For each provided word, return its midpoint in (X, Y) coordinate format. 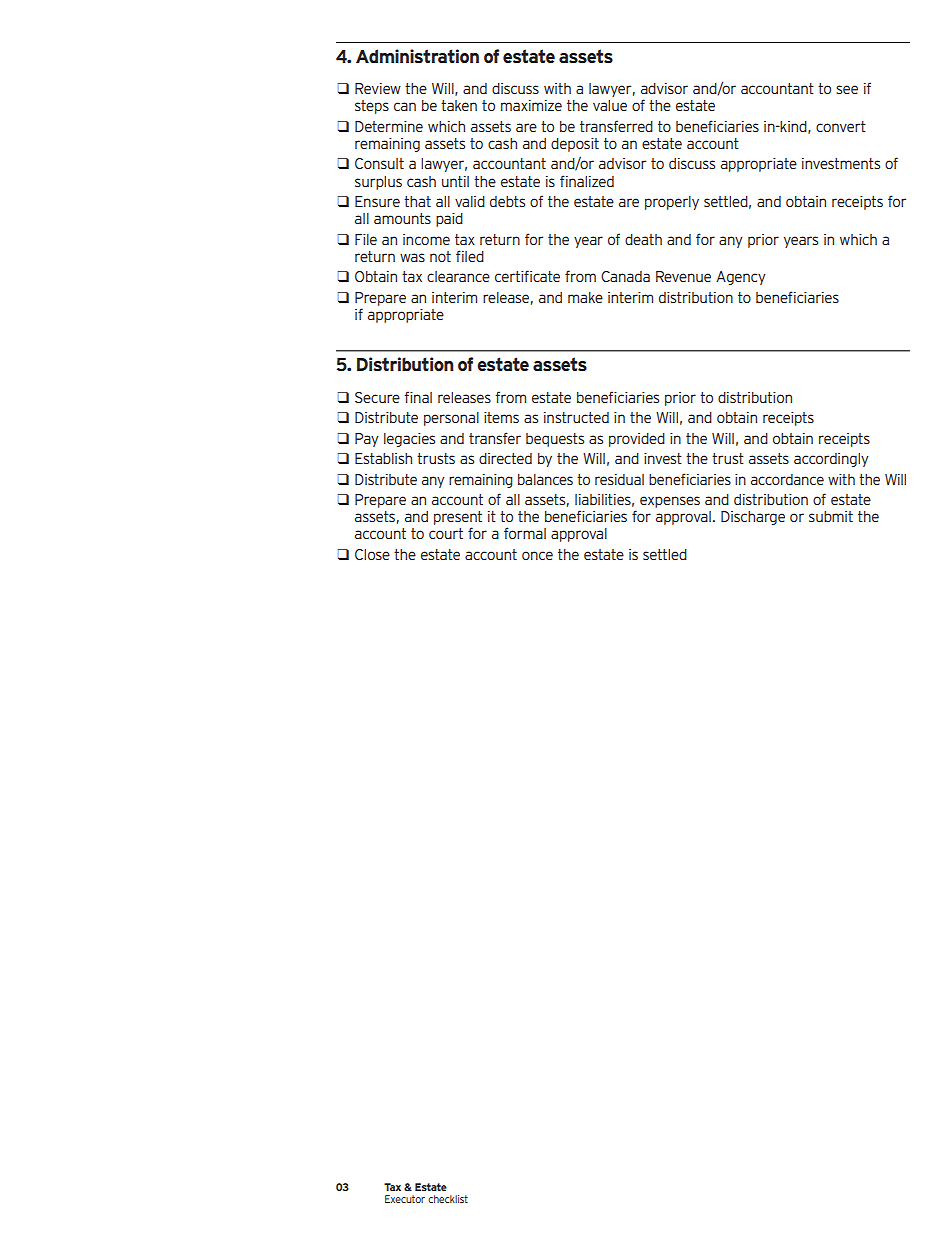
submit (831, 516)
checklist (448, 1199)
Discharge (753, 518)
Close (372, 554)
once (537, 555)
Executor (405, 1199)
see (847, 89)
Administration (417, 56)
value (610, 105)
